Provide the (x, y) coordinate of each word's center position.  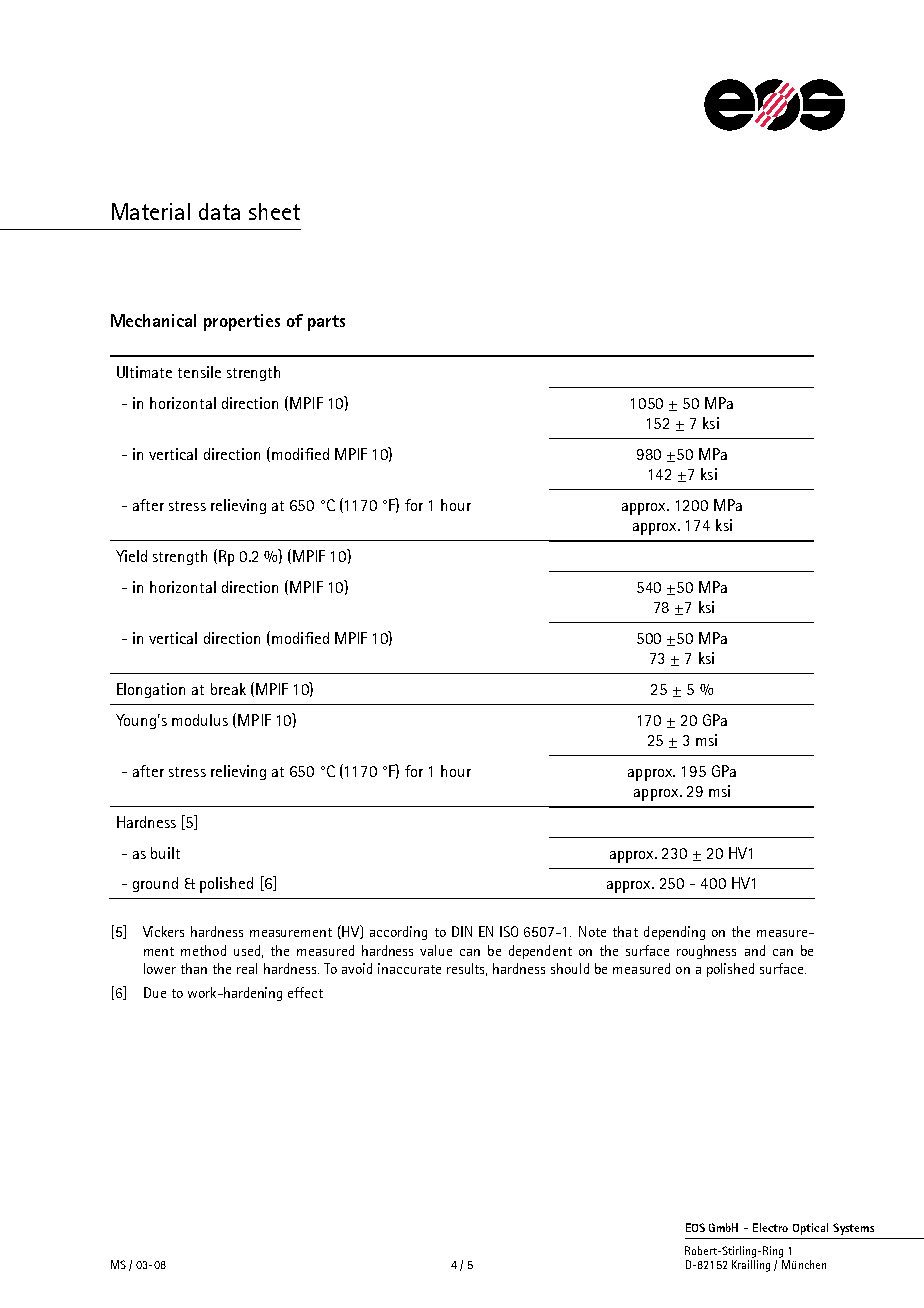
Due (155, 992)
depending (674, 933)
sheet (274, 211)
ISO (509, 931)
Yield (131, 556)
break (228, 689)
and (755, 950)
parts (326, 323)
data (219, 211)
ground (155, 884)
